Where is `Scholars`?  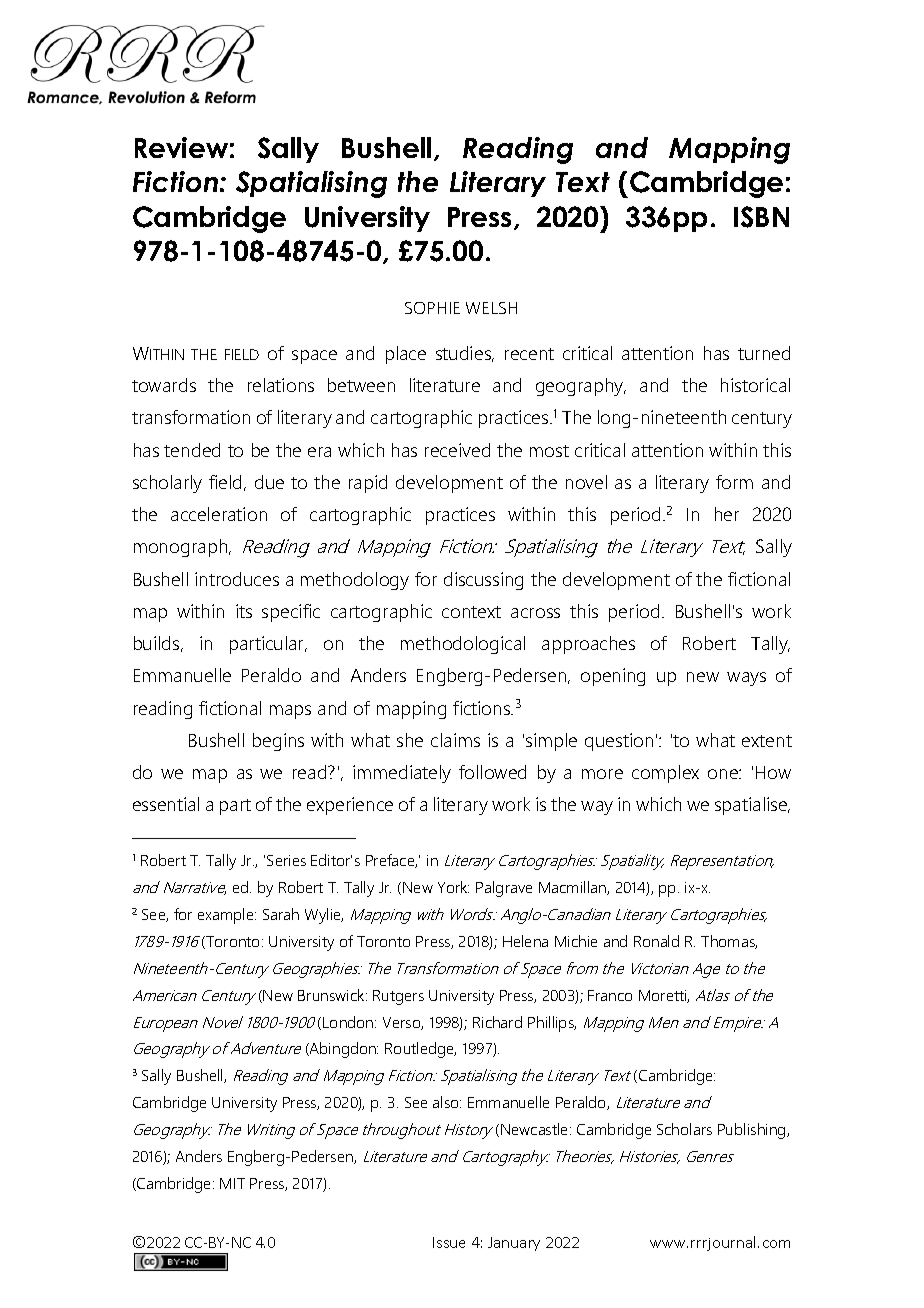 Scholars is located at coordinates (684, 1129).
